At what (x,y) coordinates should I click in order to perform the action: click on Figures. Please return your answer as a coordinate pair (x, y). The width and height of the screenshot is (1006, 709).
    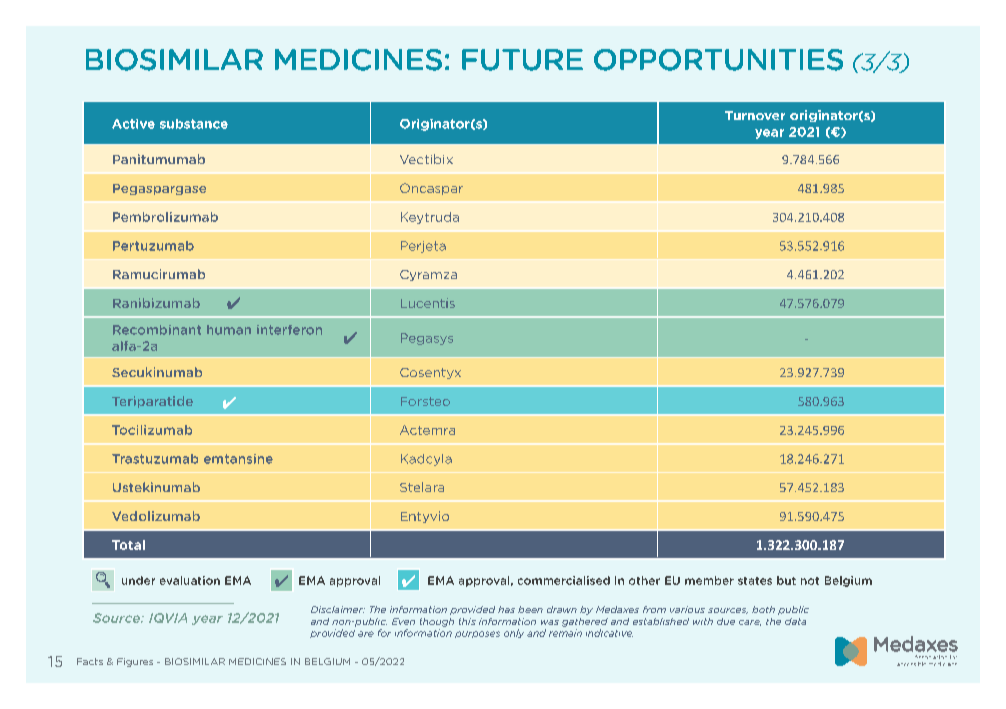
    Looking at the image, I should click on (135, 662).
